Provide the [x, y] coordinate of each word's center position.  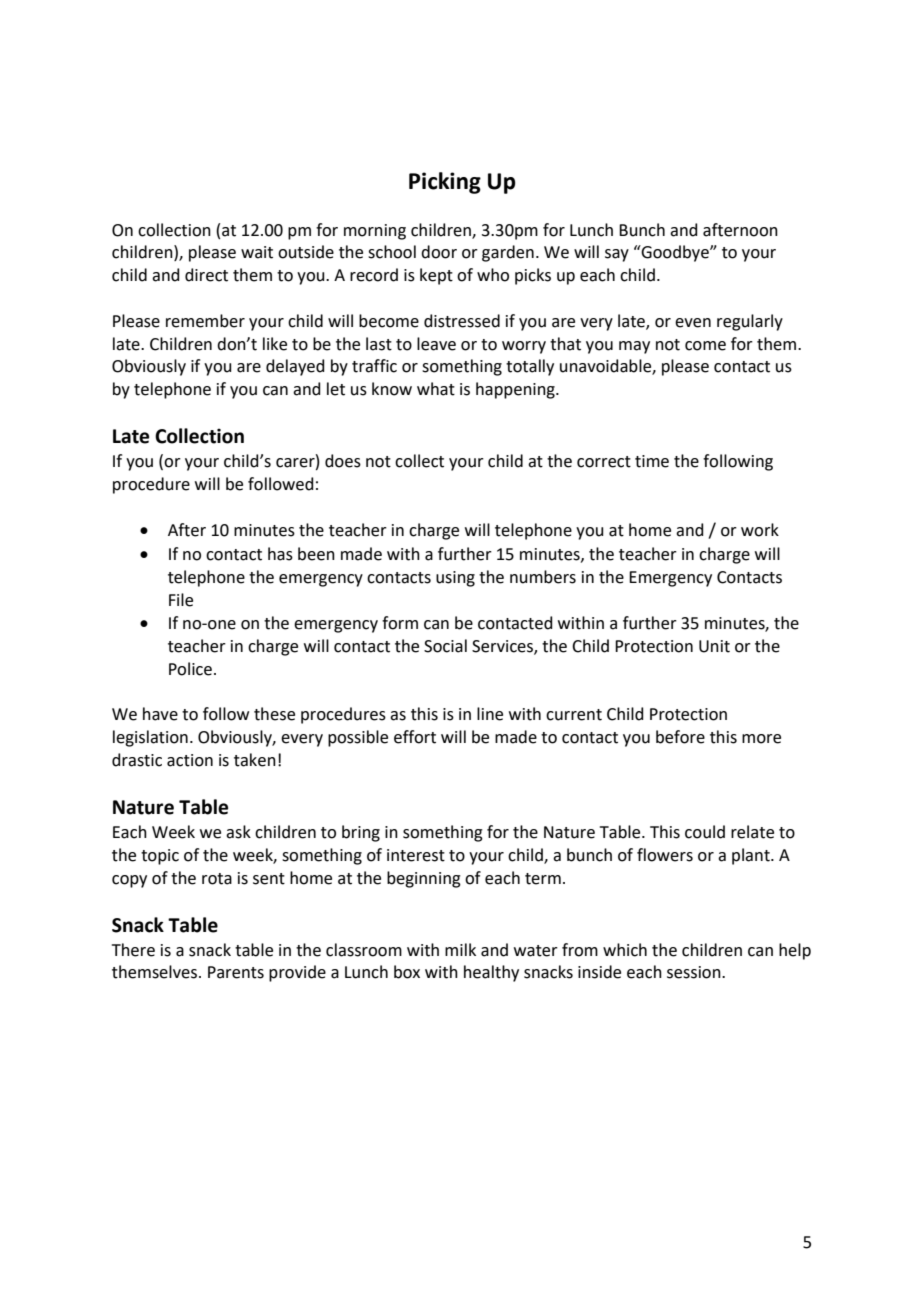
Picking [445, 183]
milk [460, 949]
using [455, 579]
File [181, 600]
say [617, 255]
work [760, 530]
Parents [236, 972]
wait [257, 252]
